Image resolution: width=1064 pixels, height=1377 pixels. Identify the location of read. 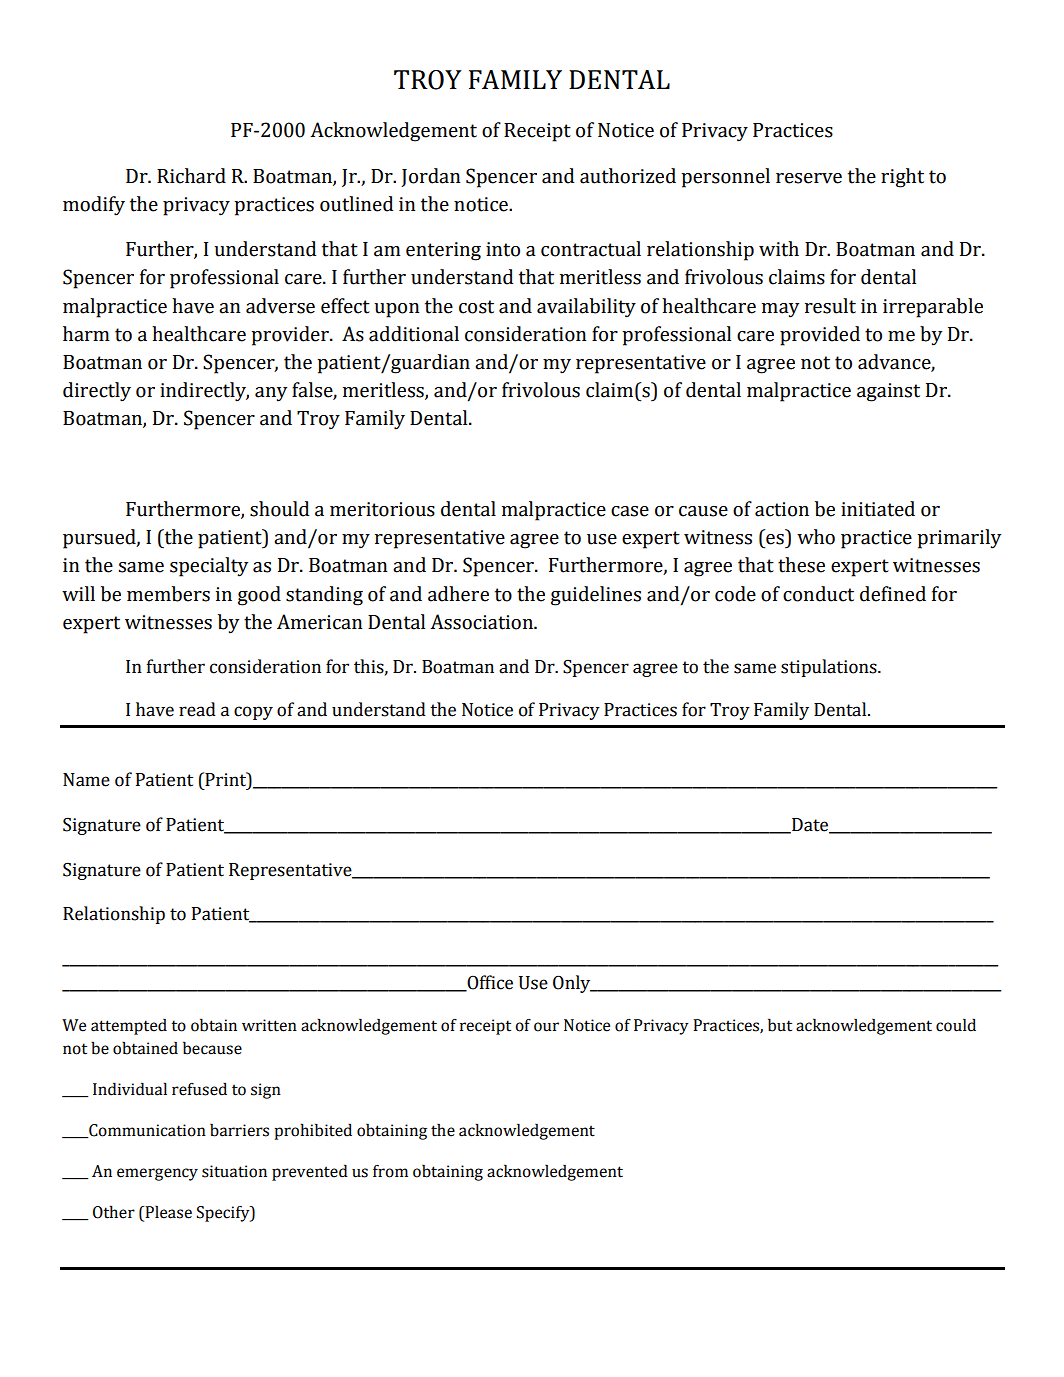
(197, 709).
